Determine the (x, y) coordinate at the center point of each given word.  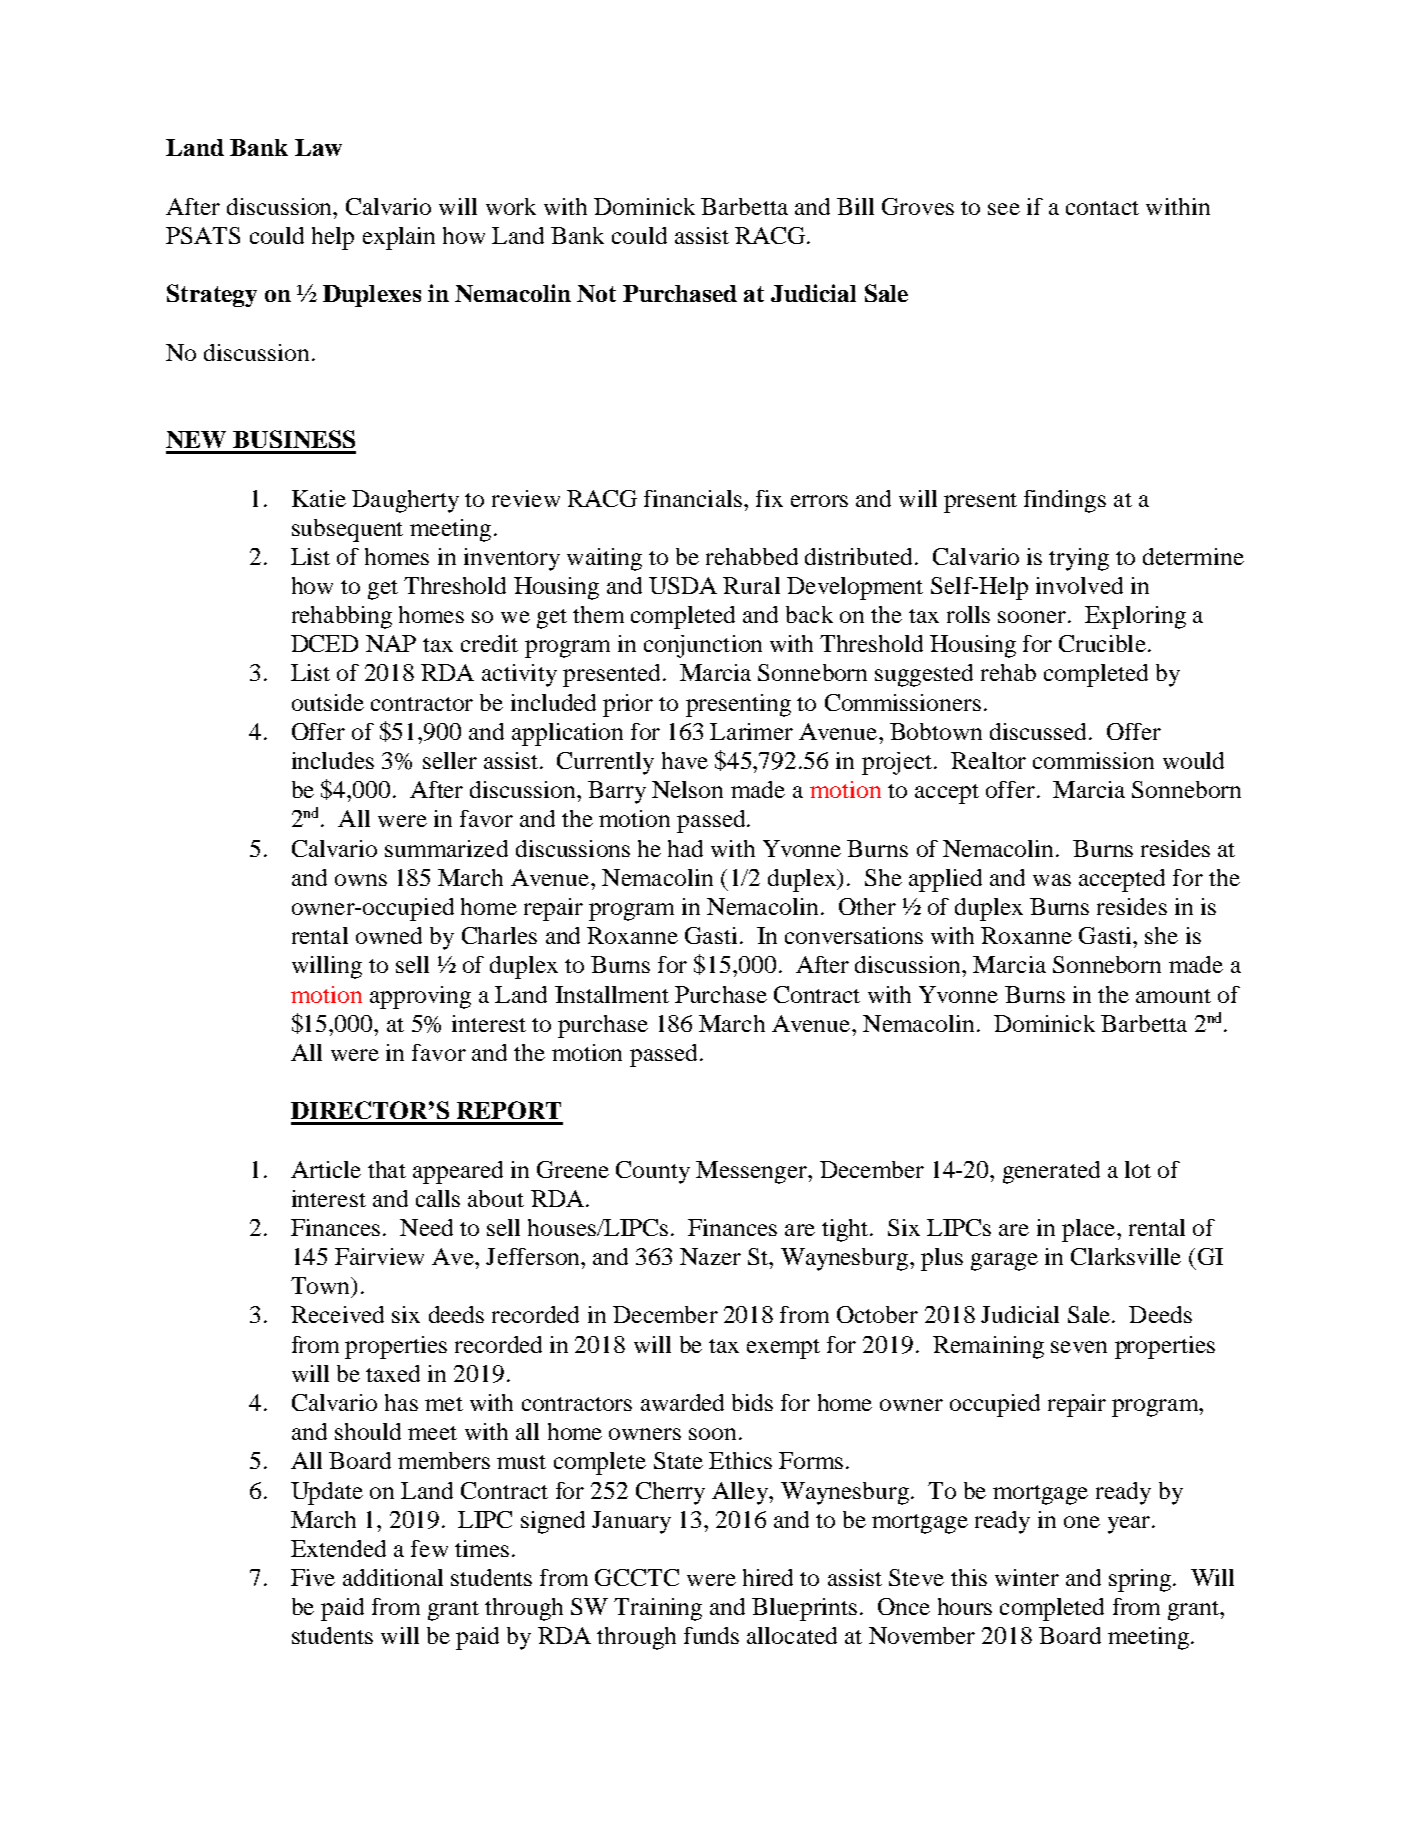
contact (1102, 208)
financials (693, 498)
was (1052, 880)
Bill (855, 206)
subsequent (347, 530)
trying (1079, 559)
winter (1027, 1577)
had (685, 848)
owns (361, 880)
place (1090, 1230)
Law (318, 147)
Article (326, 1169)
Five (313, 1577)
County (653, 1172)
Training (658, 1609)
